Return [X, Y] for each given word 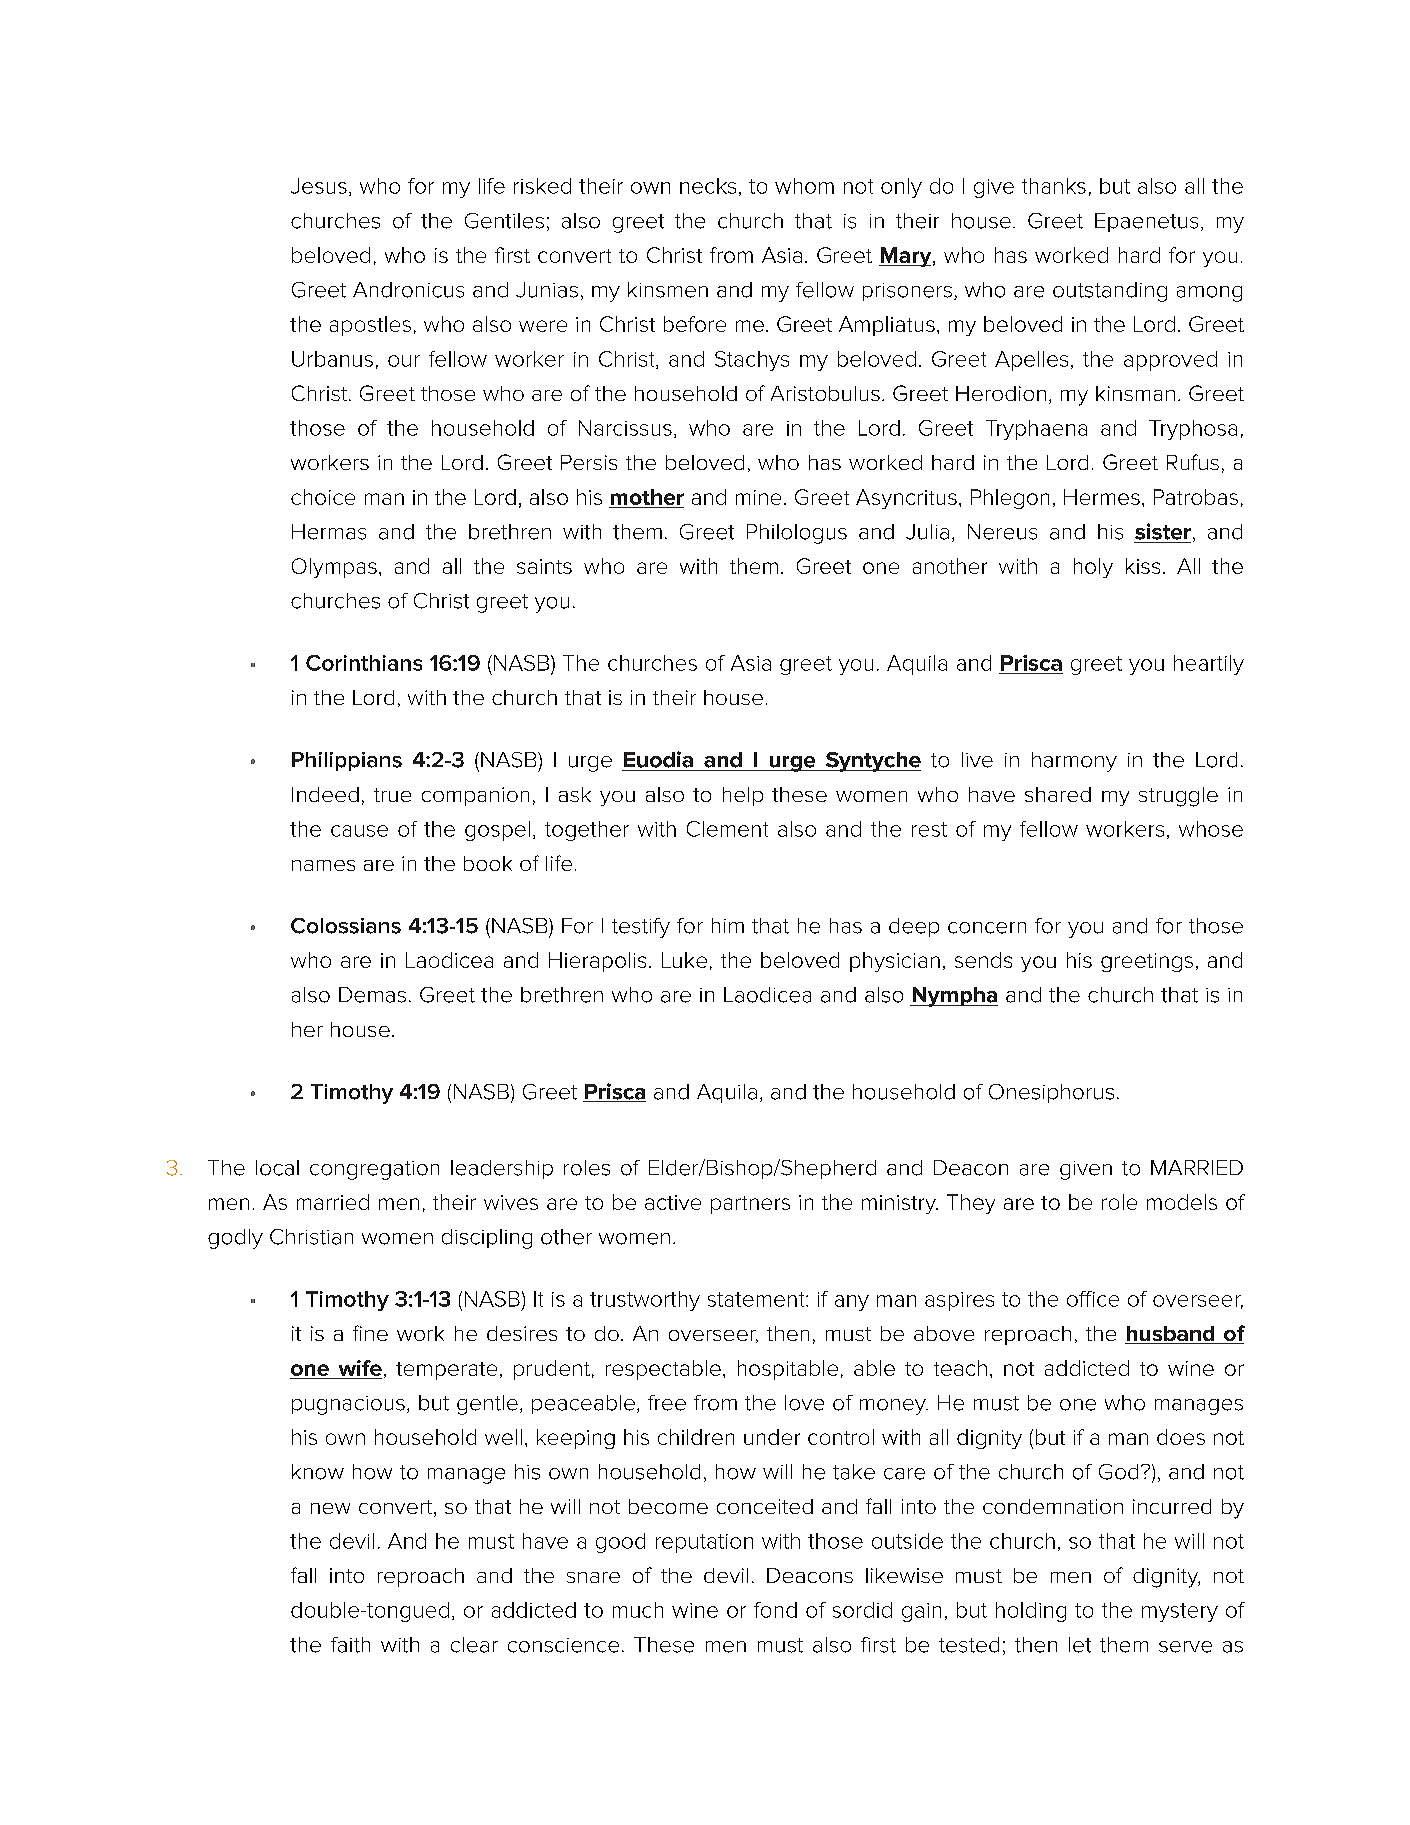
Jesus [319, 186]
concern [987, 928]
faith [350, 1645]
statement [757, 1299]
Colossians [346, 926]
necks [708, 186]
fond [775, 1610]
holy [1093, 568]
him [728, 925]
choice [323, 497]
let [1080, 1645]
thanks [1054, 186]
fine [370, 1333]
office [1093, 1299]
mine [758, 497]
